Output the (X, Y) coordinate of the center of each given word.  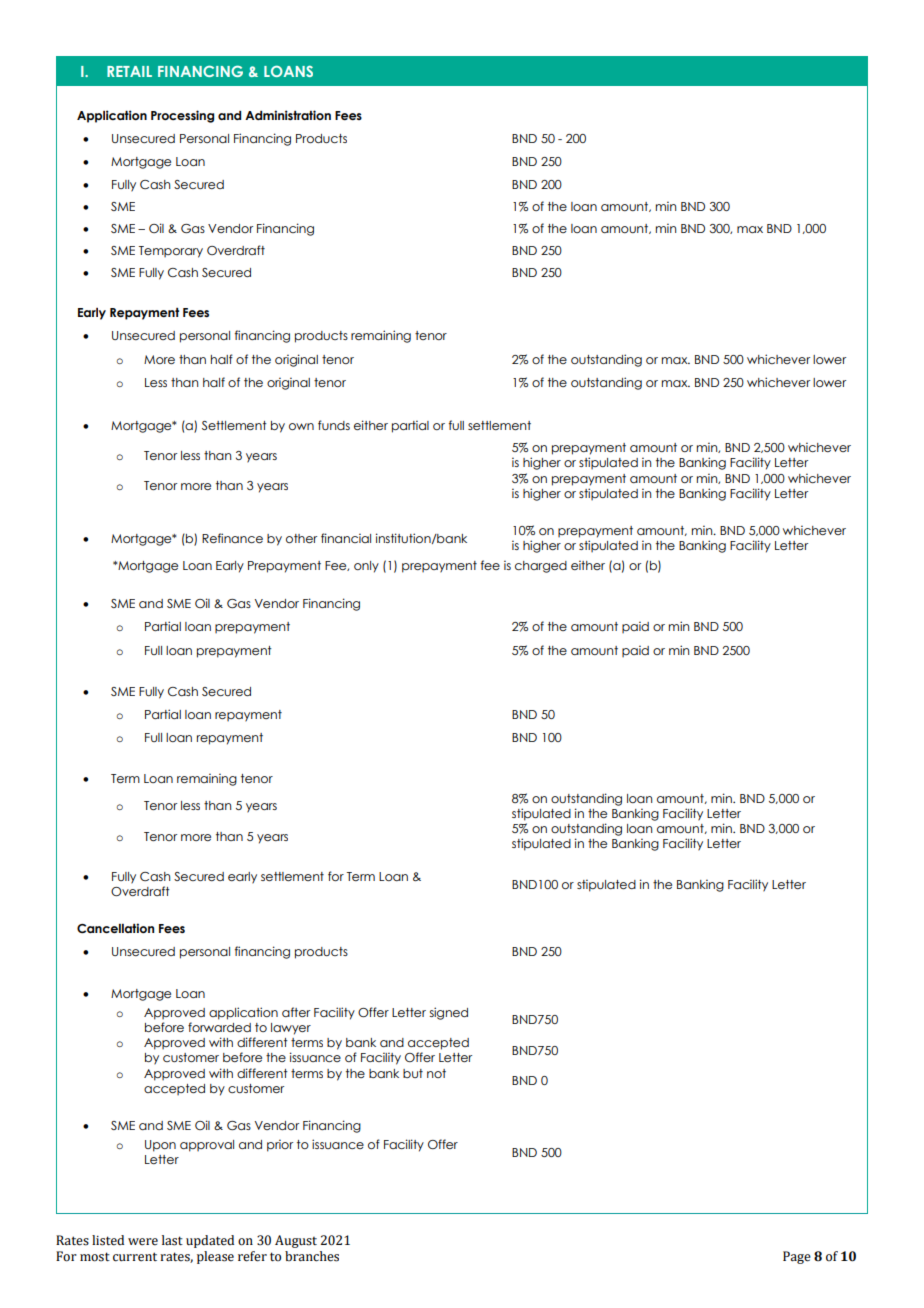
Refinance (232, 538)
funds (334, 425)
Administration (288, 115)
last (172, 1240)
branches (312, 1256)
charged (541, 567)
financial (346, 538)
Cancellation (115, 928)
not (436, 1073)
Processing (182, 116)
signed (449, 1013)
